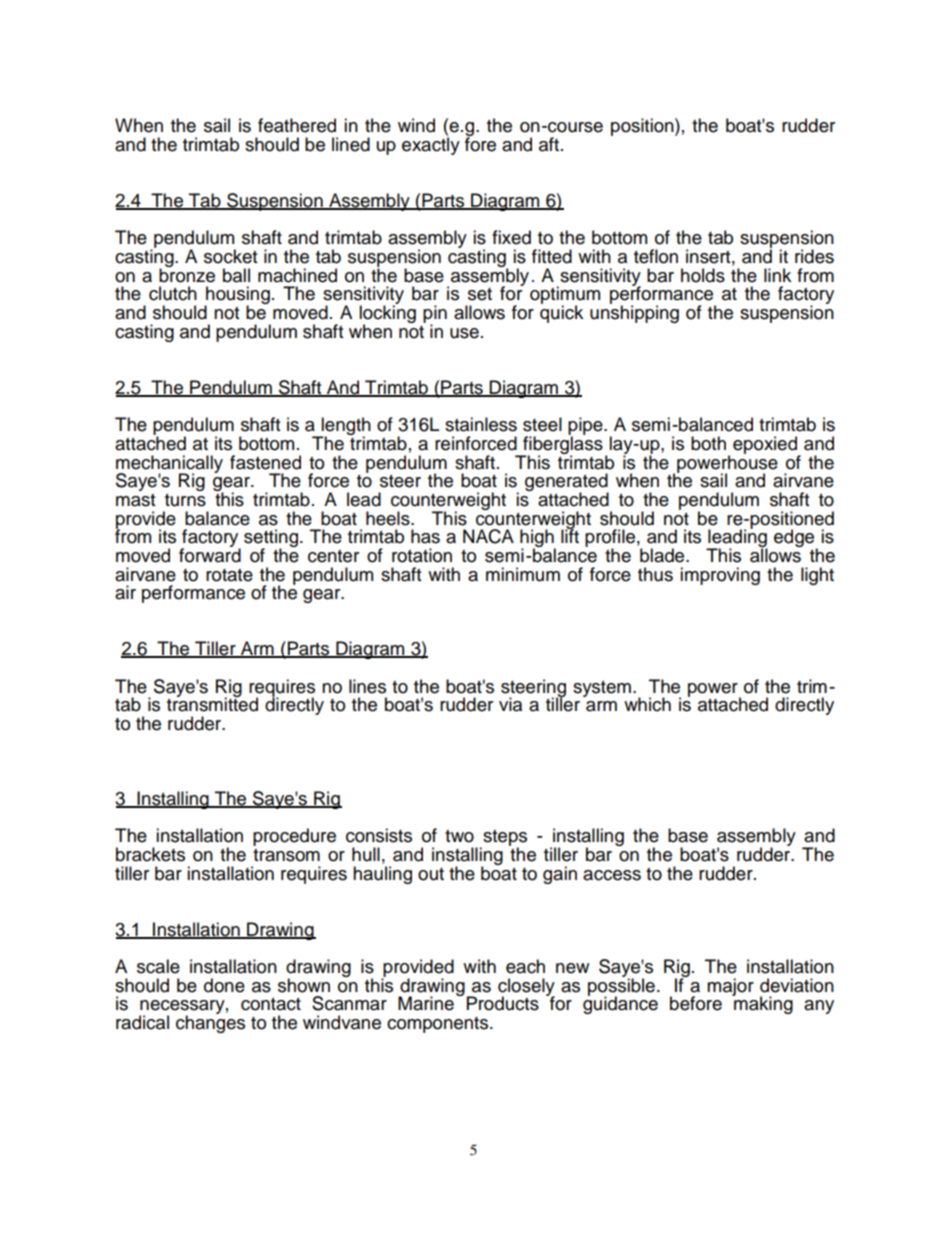  What do you see at coordinates (229, 575) in the image?
I see `rotate` at bounding box center [229, 575].
